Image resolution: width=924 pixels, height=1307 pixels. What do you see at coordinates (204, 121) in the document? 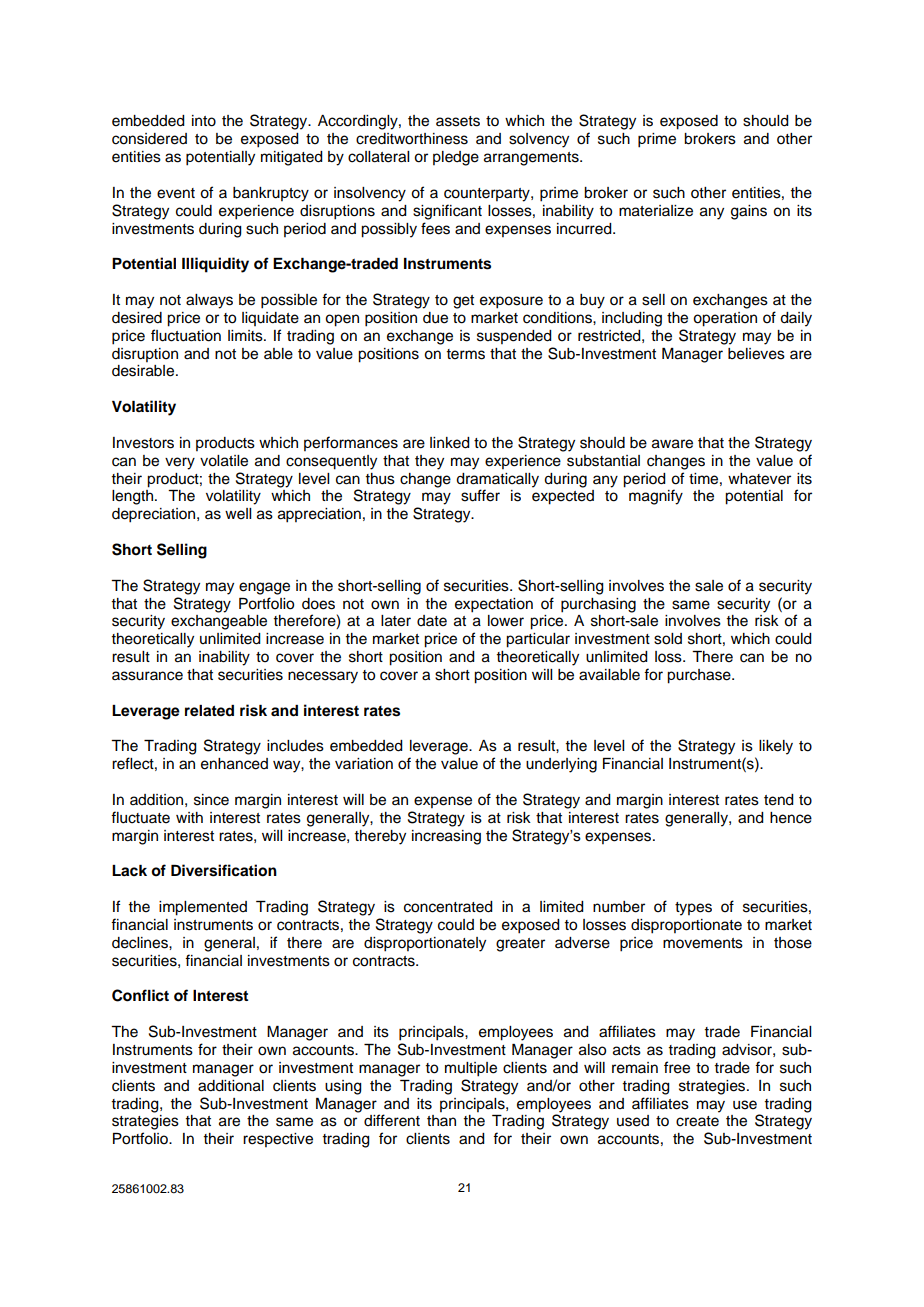
I see `into` at bounding box center [204, 121].
